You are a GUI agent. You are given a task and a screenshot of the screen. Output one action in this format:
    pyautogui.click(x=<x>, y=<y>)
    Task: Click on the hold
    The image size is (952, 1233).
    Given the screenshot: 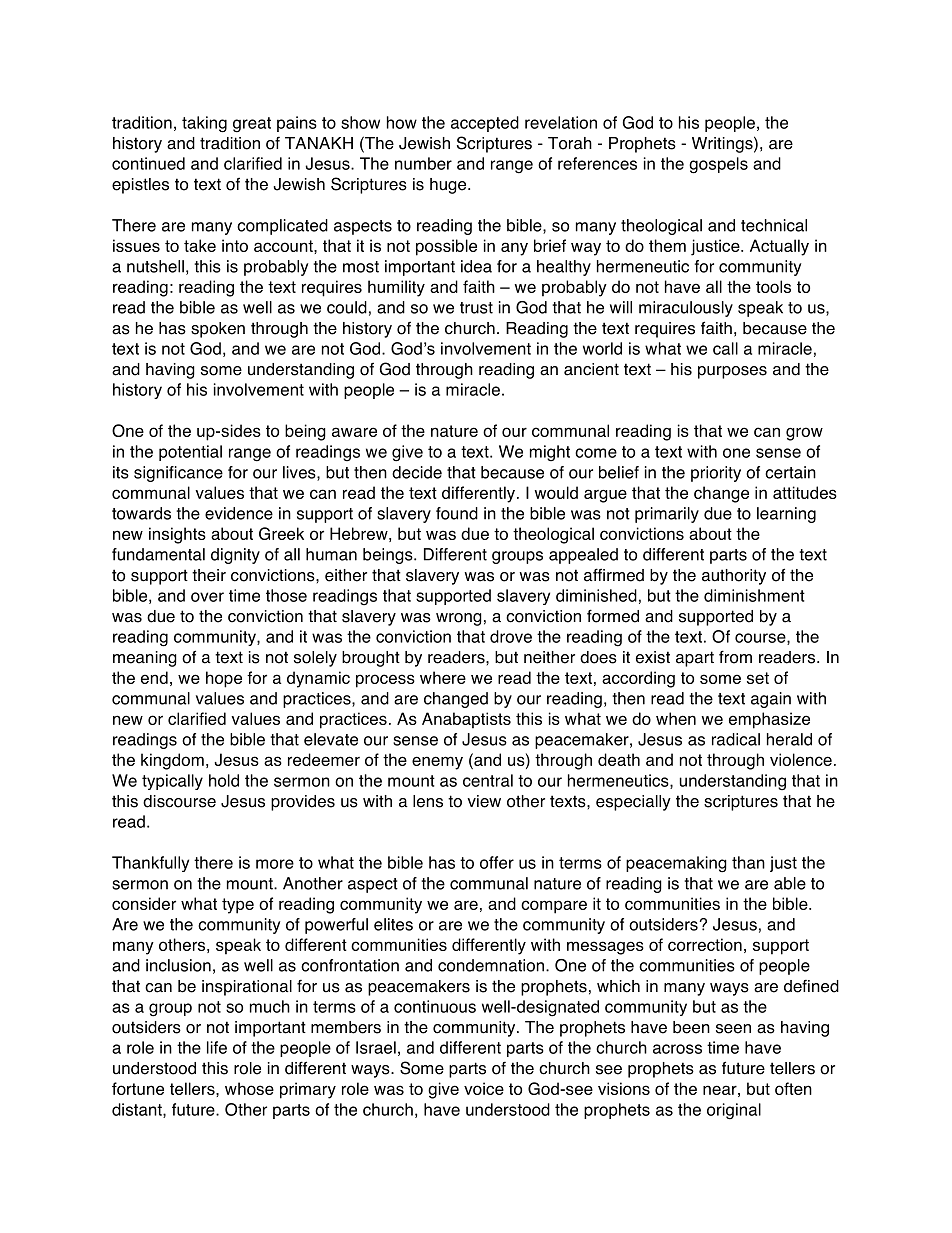 What is the action you would take?
    pyautogui.click(x=224, y=780)
